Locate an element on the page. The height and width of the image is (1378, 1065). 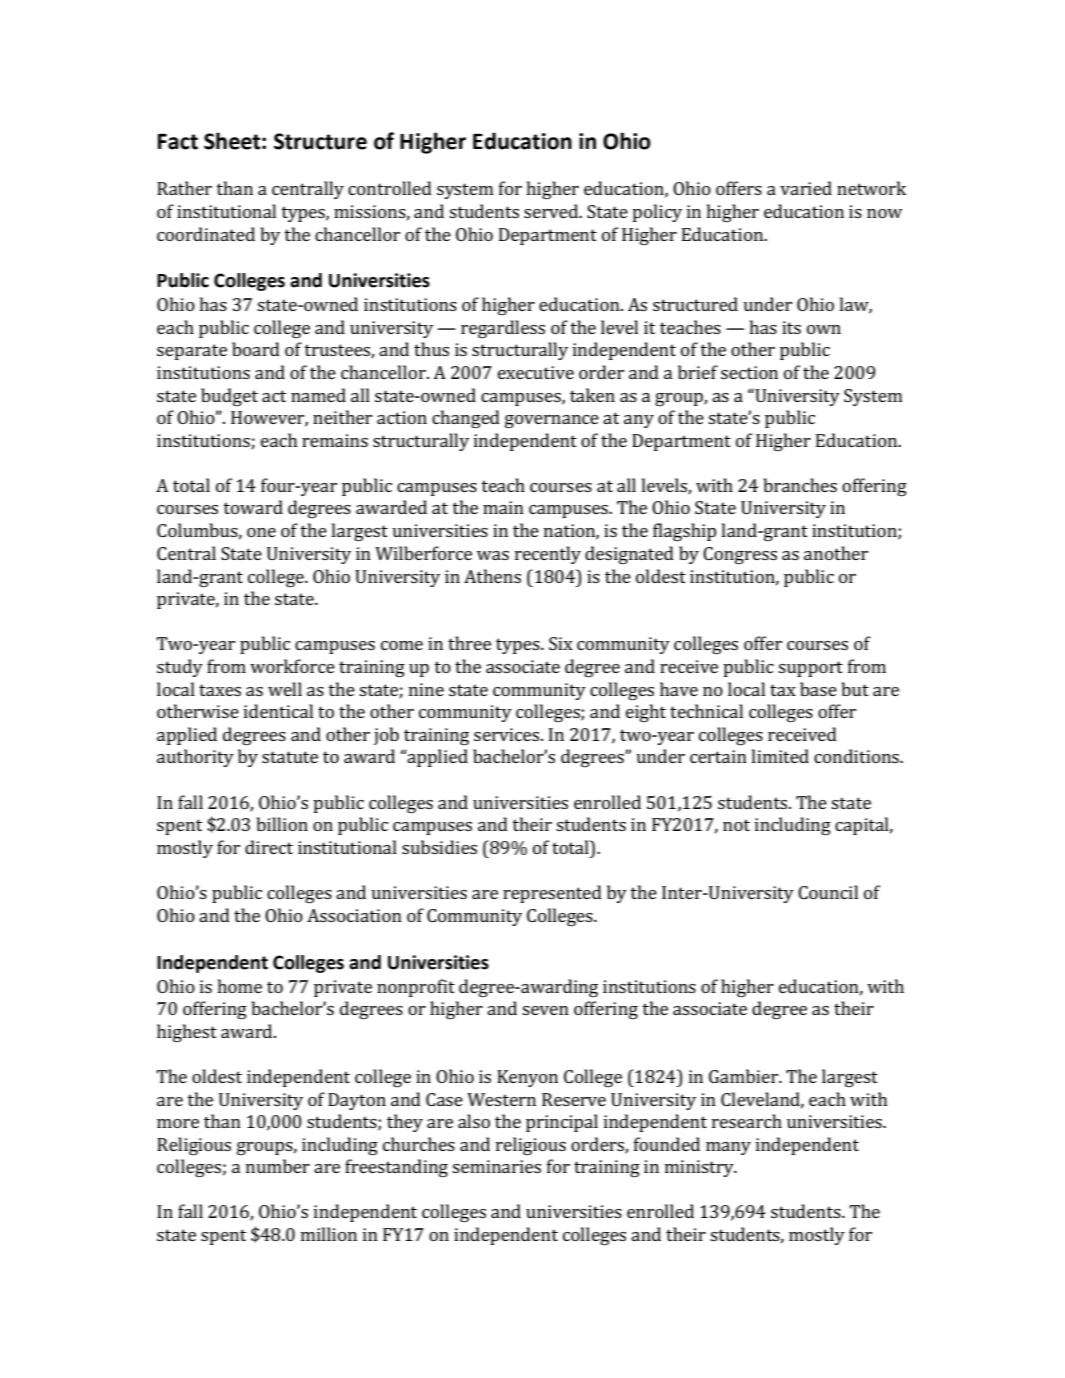
Rather is located at coordinates (184, 188).
